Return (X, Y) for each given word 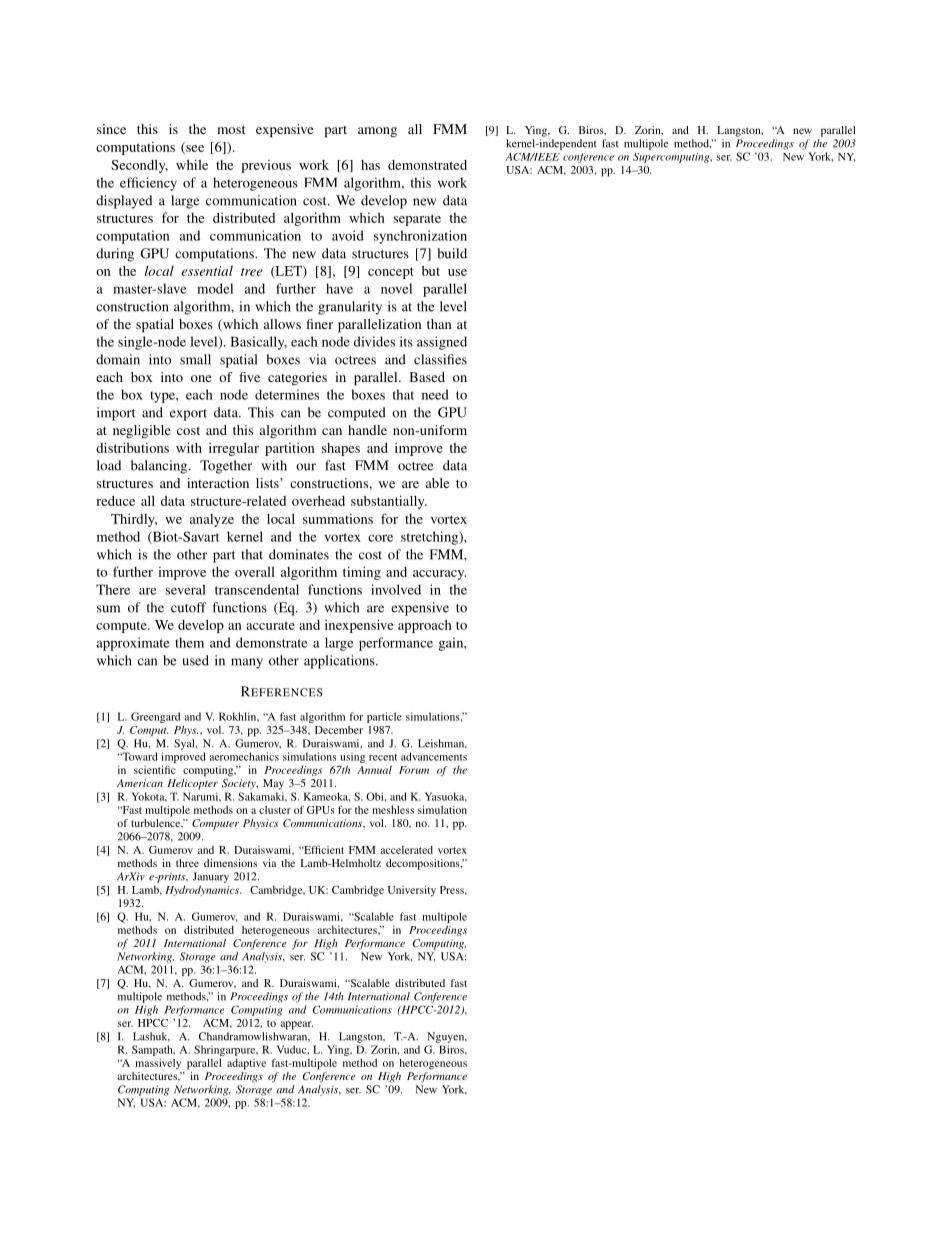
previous (266, 166)
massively (158, 1064)
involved (396, 589)
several (185, 589)
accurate (270, 625)
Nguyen (447, 1037)
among (377, 132)
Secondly (139, 166)
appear (296, 1025)
